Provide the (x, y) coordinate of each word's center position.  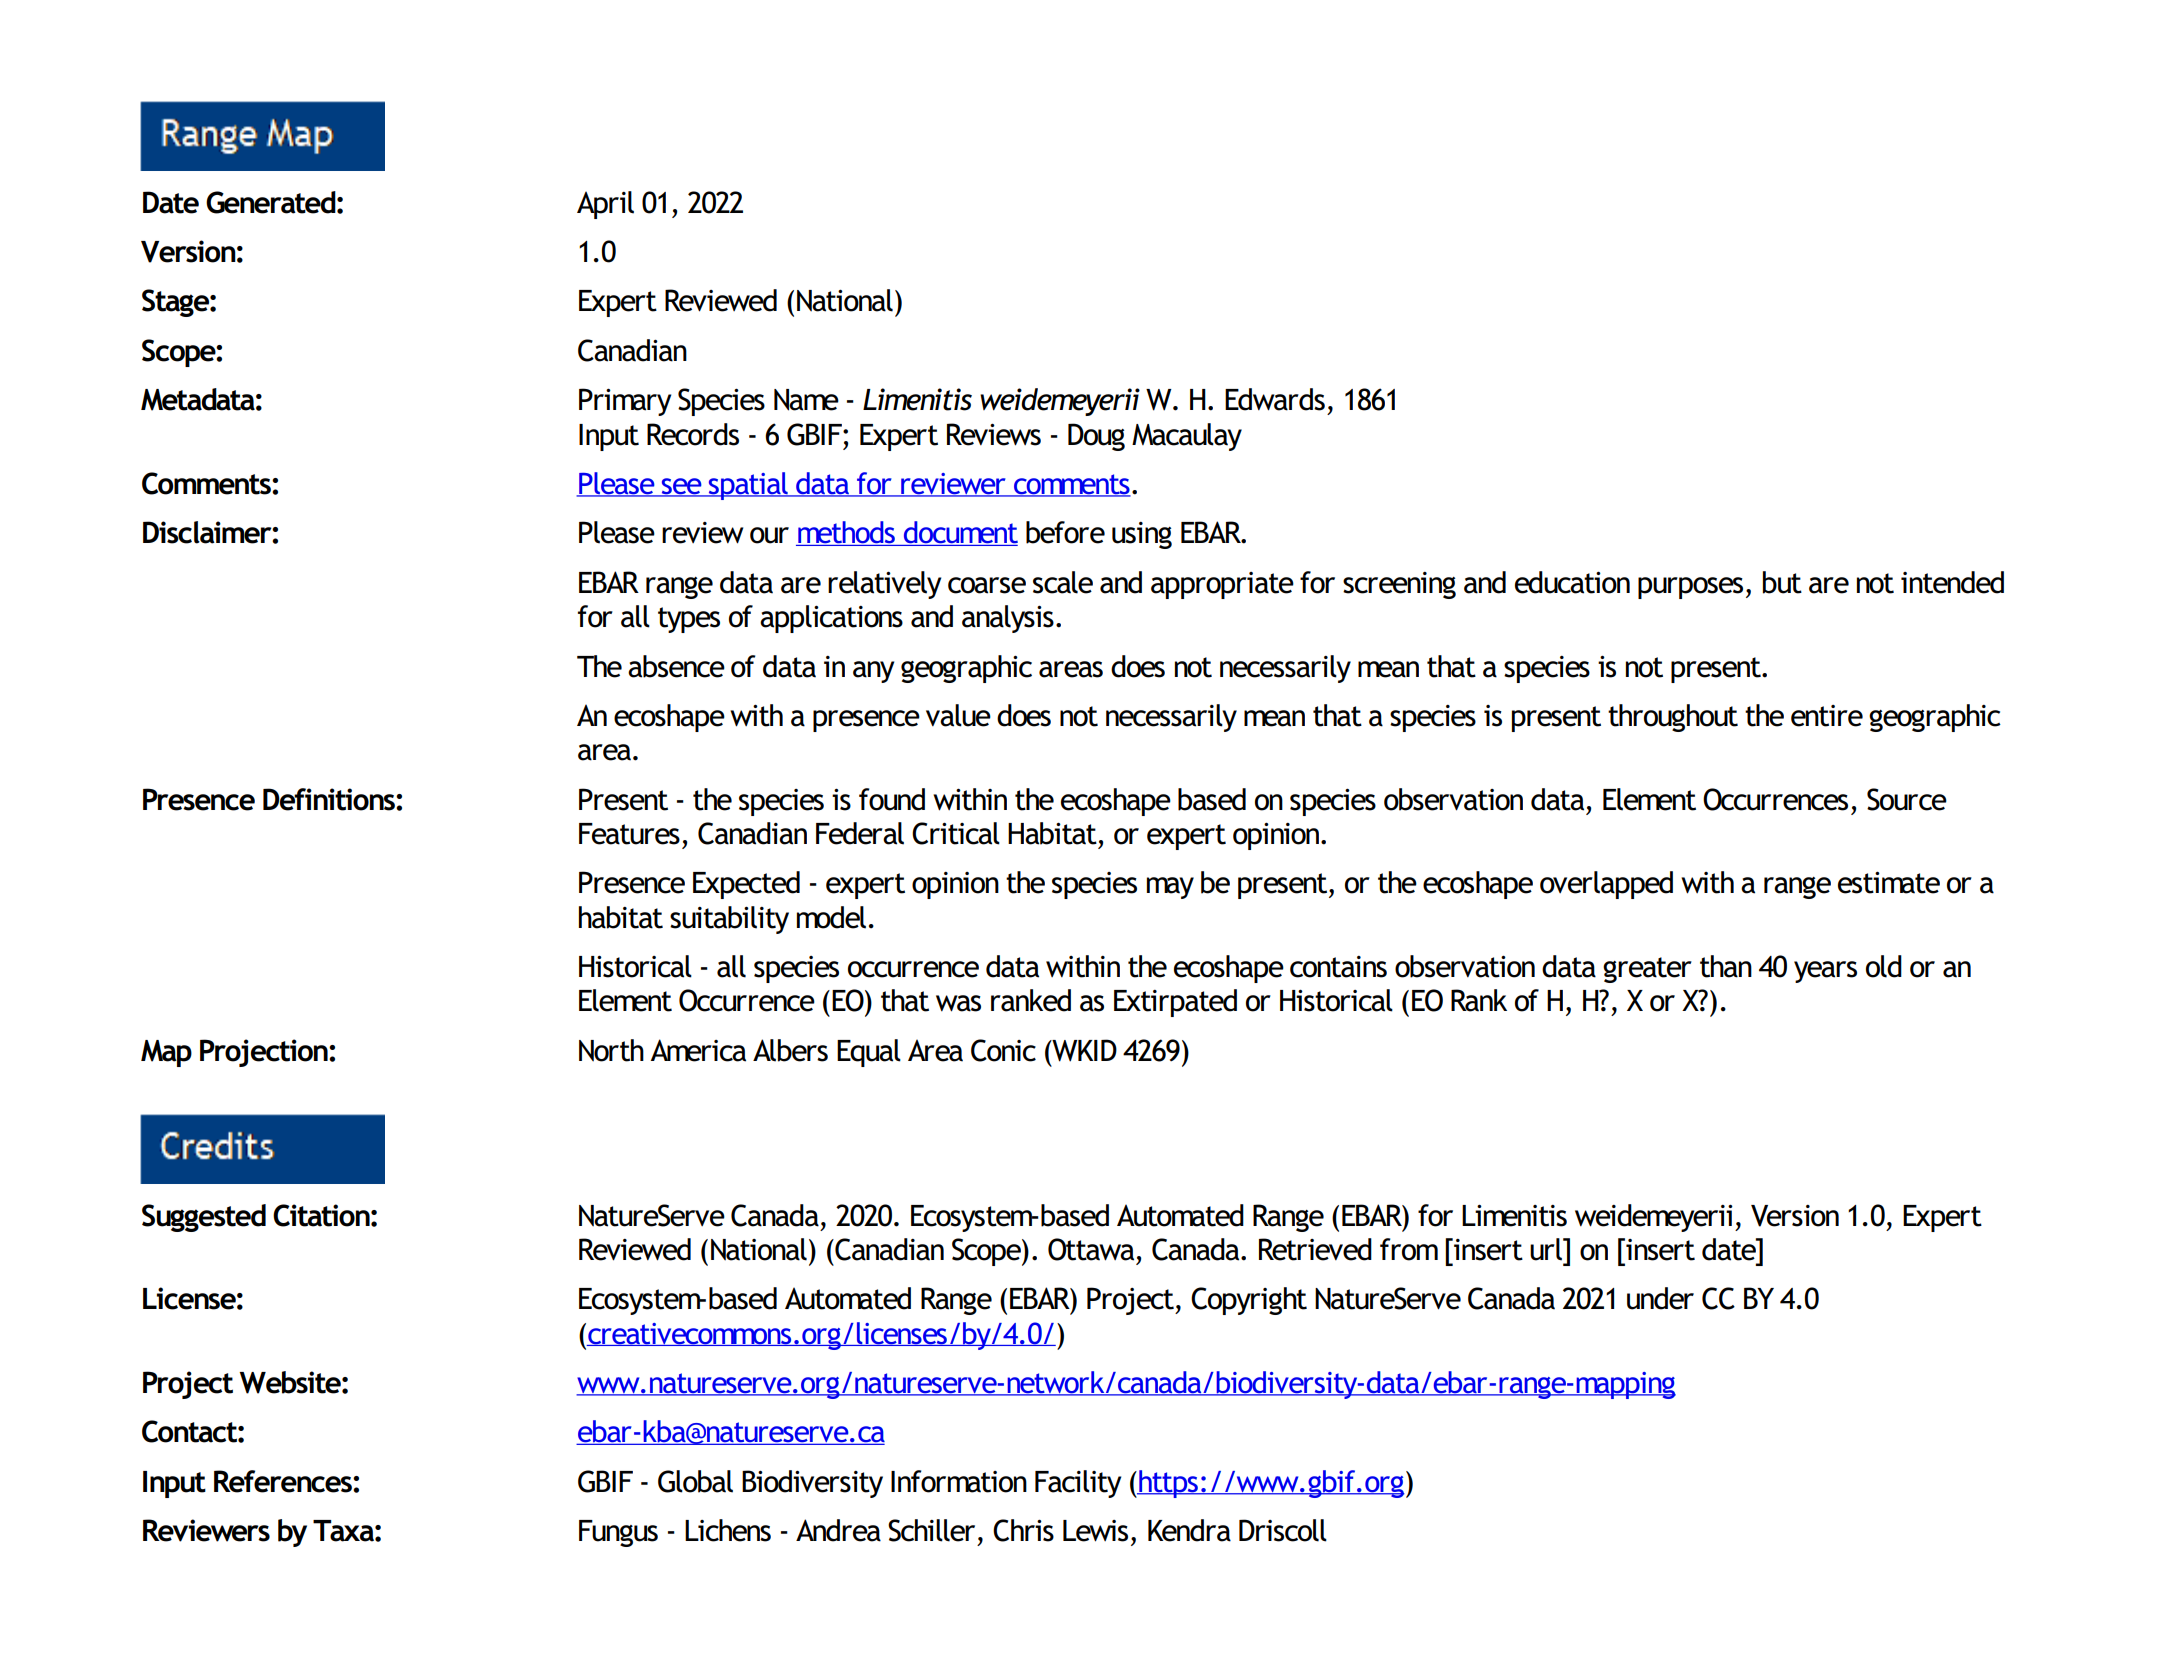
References (284, 1481)
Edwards (1275, 399)
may (1170, 888)
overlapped (1606, 885)
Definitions (330, 799)
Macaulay (1187, 437)
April (605, 205)
